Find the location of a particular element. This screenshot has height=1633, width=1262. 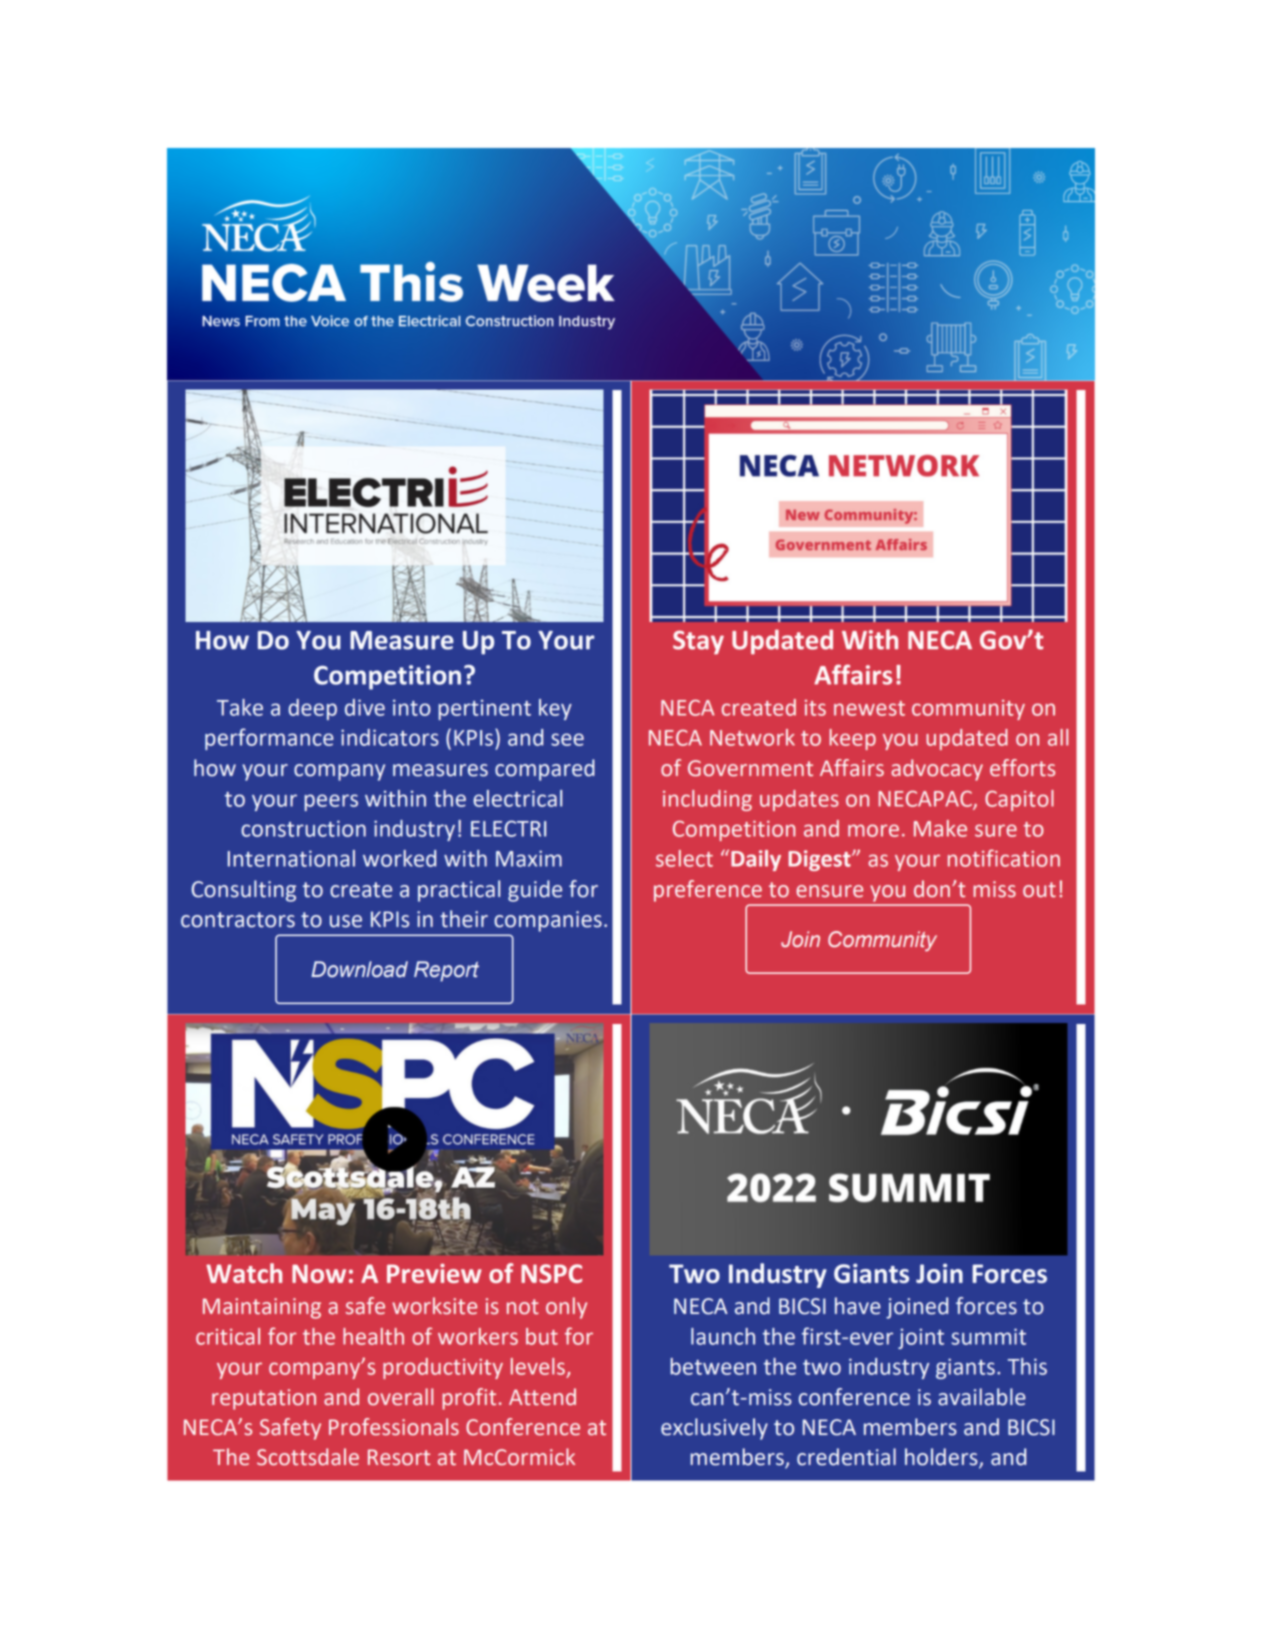

Scottsdale is located at coordinates (308, 1457).
